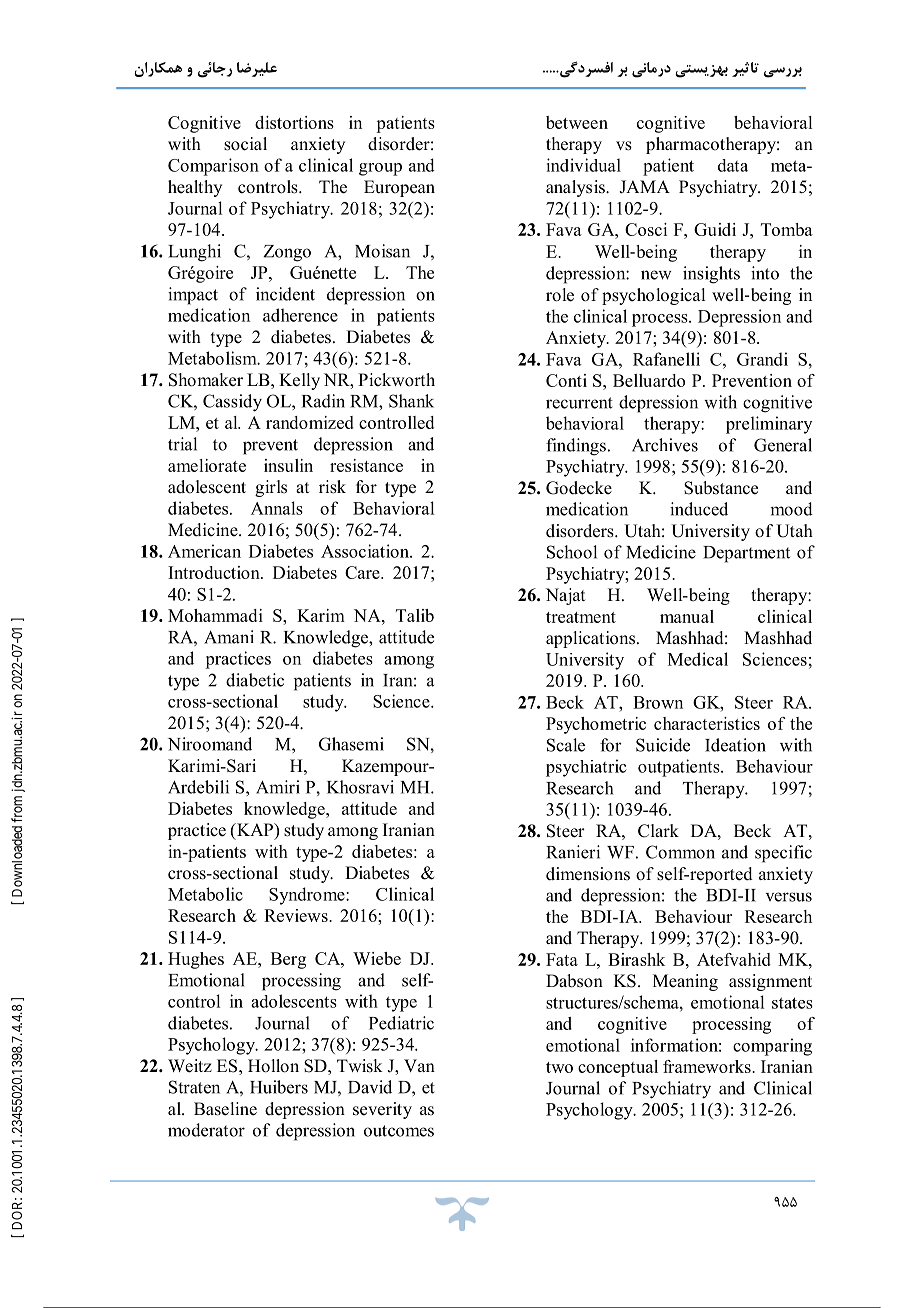 The width and height of the page is (924, 1308). What do you see at coordinates (419, 1065) in the page?
I see `Van` at bounding box center [419, 1065].
